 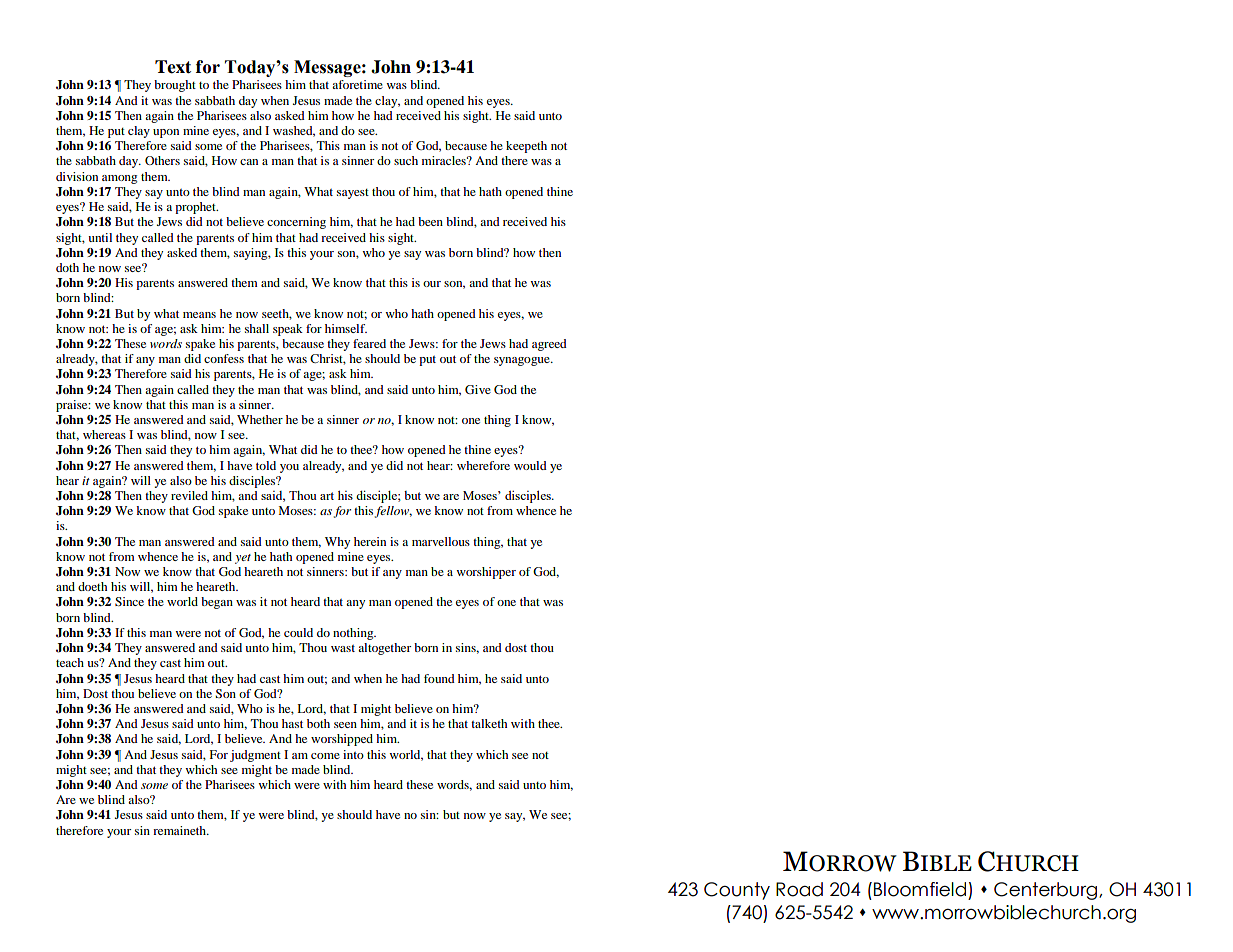 I want to click on would, so click(x=530, y=465).
